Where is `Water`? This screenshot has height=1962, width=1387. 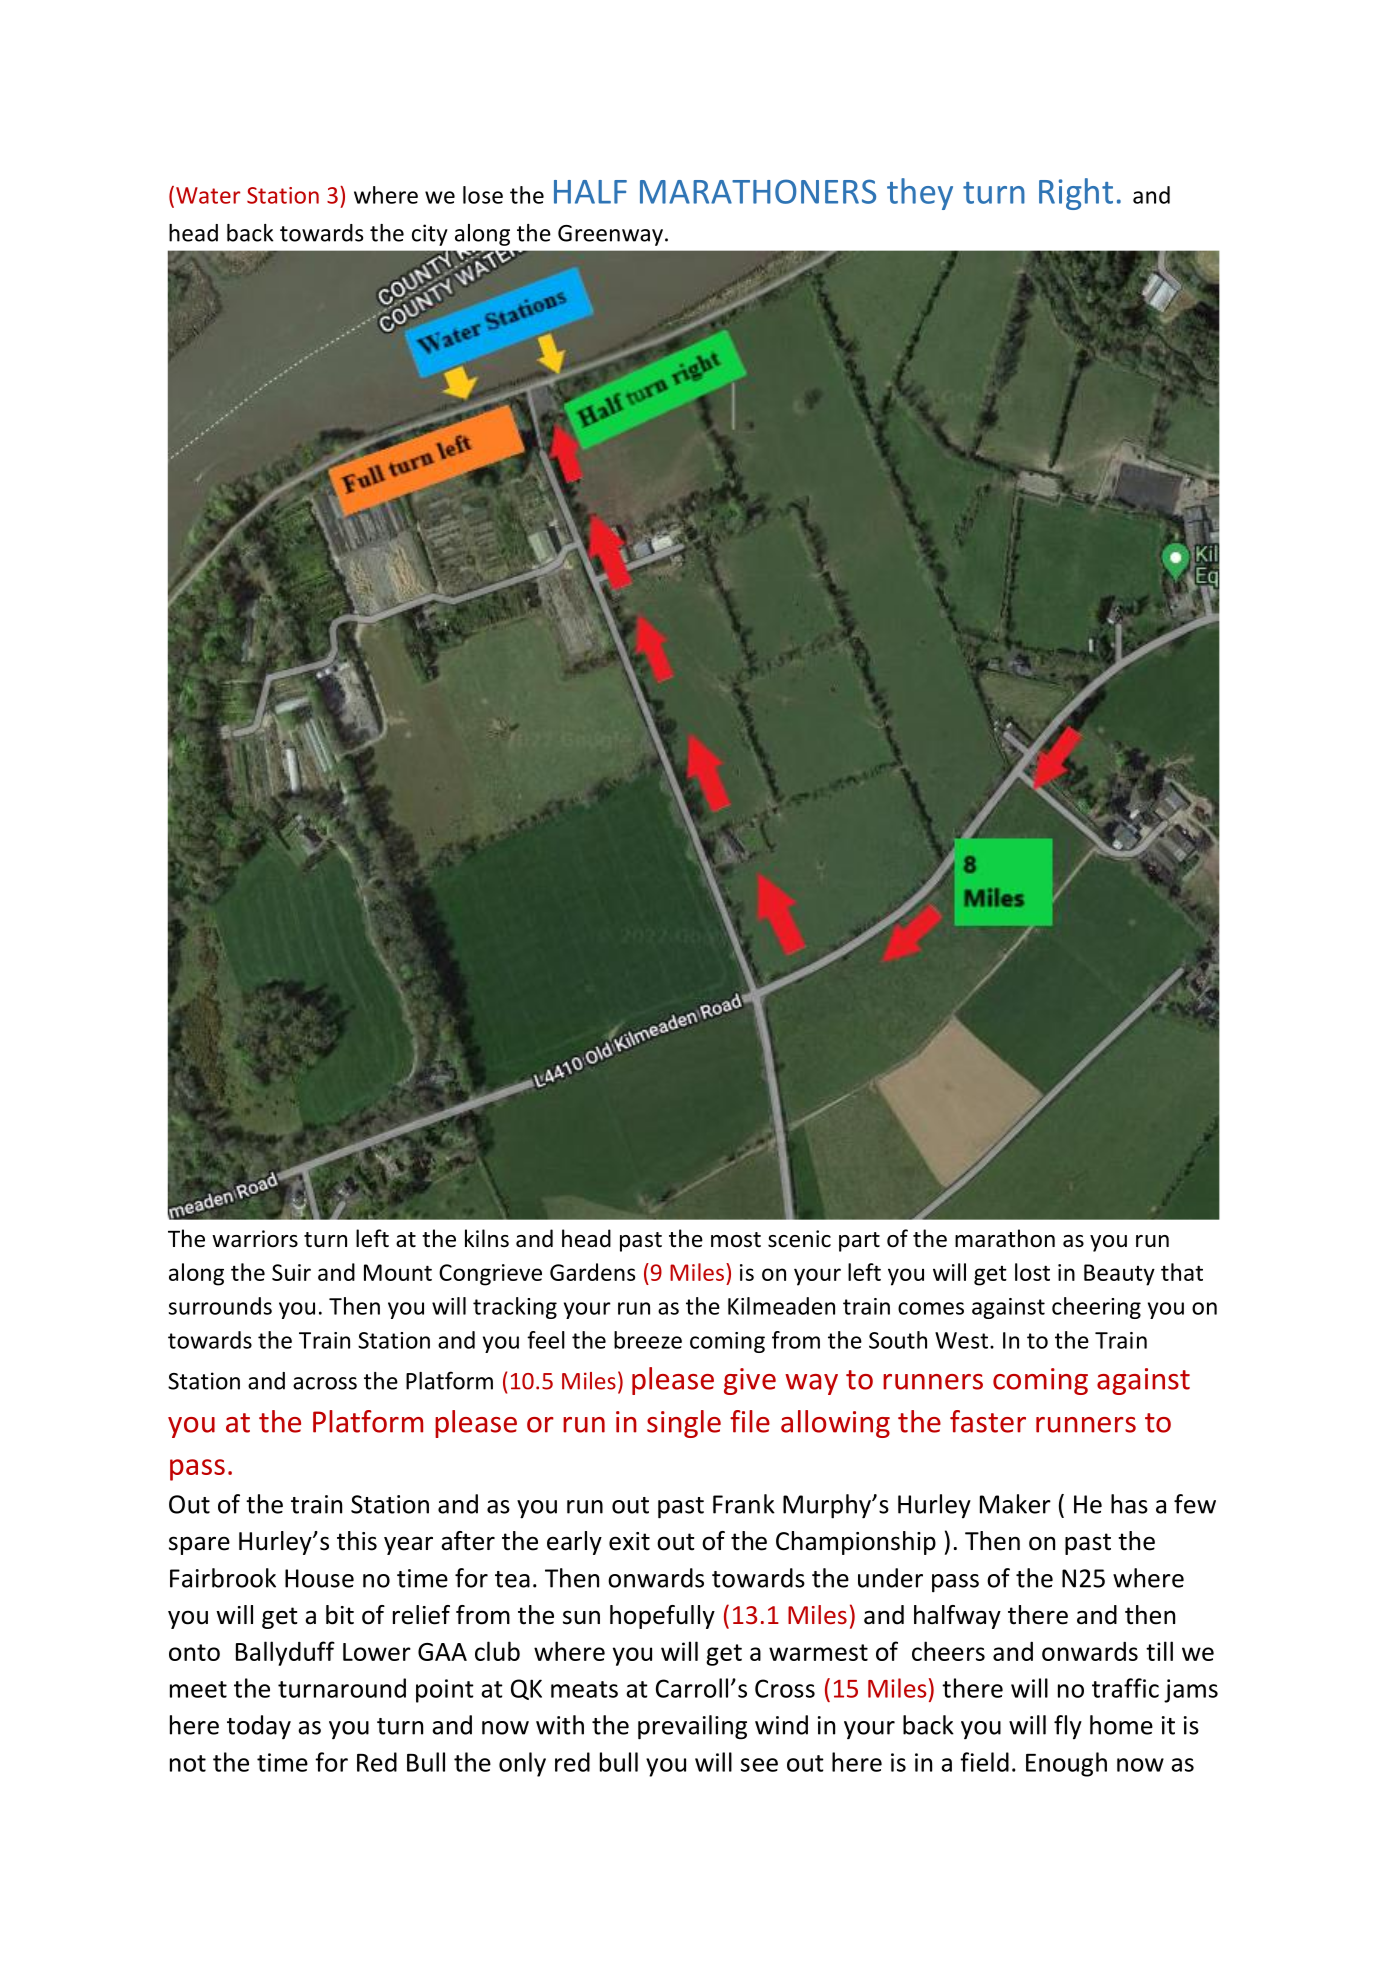 Water is located at coordinates (208, 195).
